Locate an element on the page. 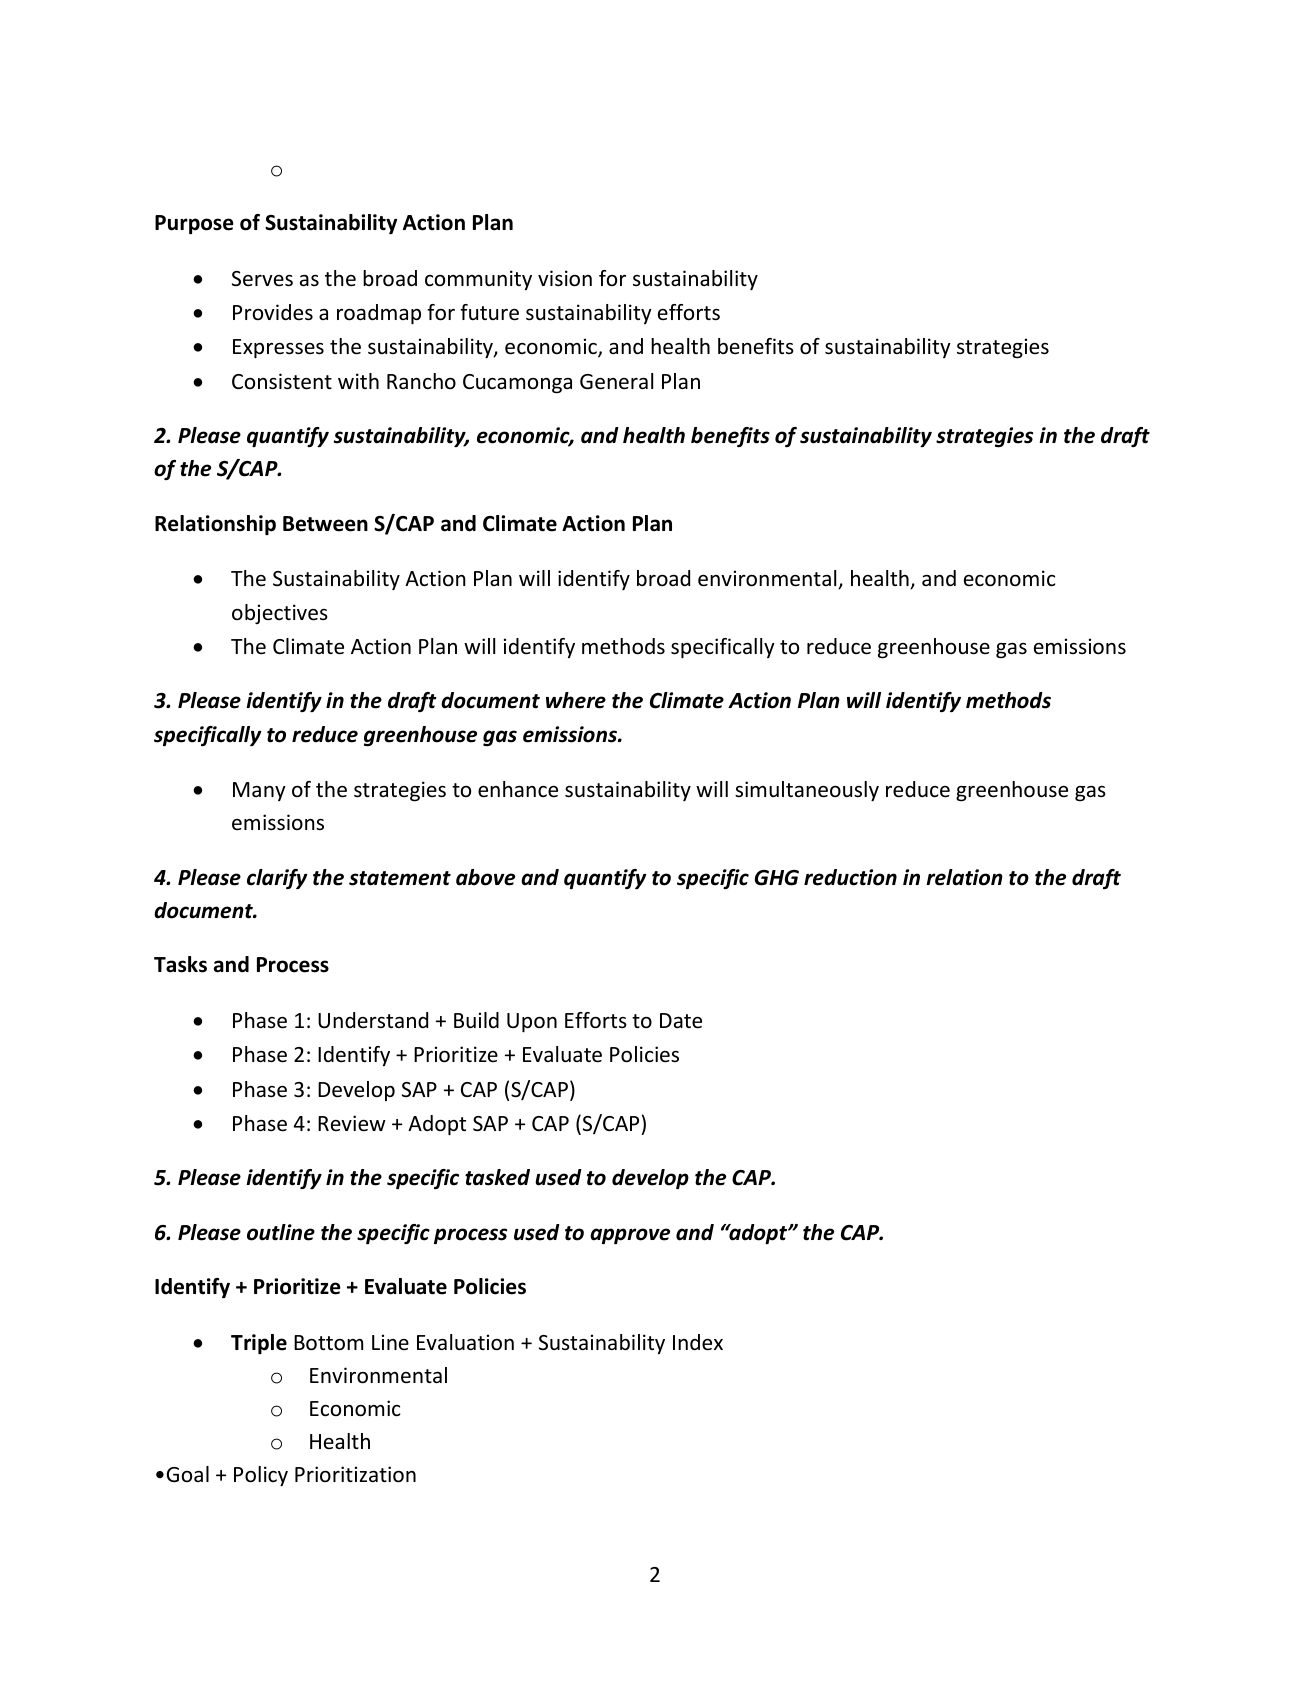  Serves is located at coordinates (262, 279).
